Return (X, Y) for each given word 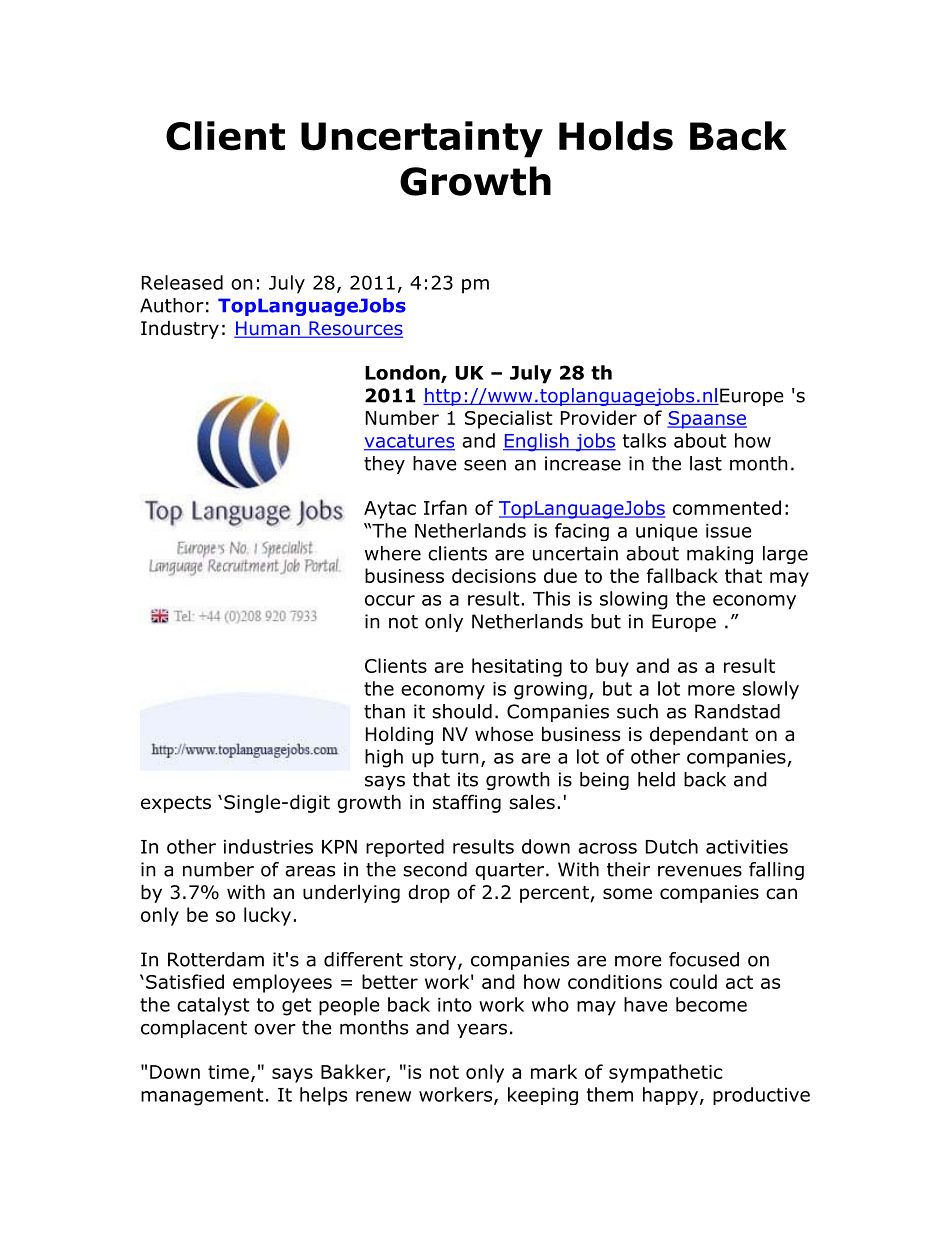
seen (485, 465)
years (482, 1030)
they (384, 465)
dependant (699, 735)
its (468, 779)
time (228, 1072)
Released (182, 282)
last (706, 463)
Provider (599, 417)
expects (176, 804)
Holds (616, 136)
